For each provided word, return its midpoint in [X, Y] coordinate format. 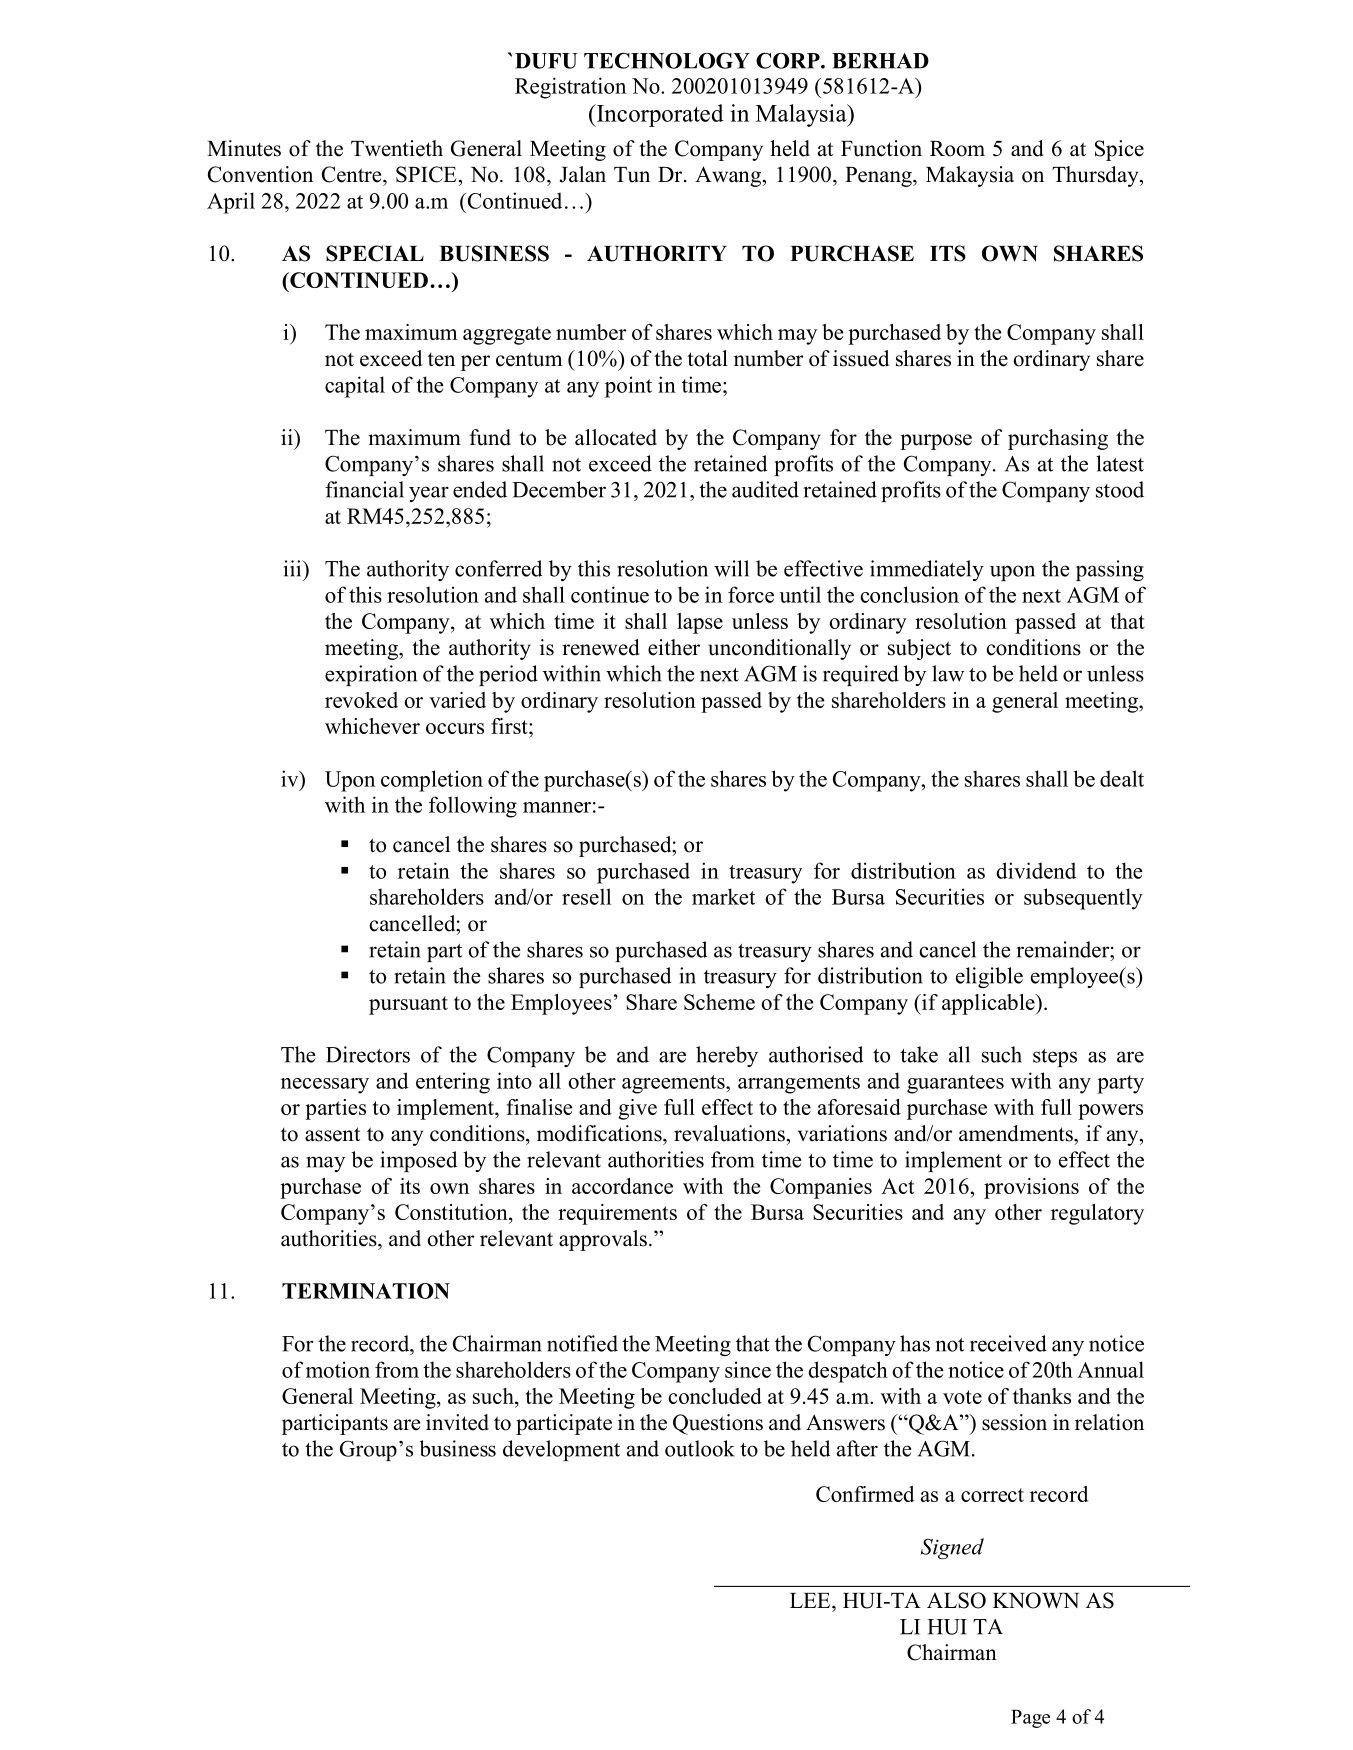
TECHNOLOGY [667, 60]
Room [957, 149]
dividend [1036, 870]
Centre [353, 174]
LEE [811, 1600]
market [723, 896]
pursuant [408, 1005]
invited [457, 1422]
